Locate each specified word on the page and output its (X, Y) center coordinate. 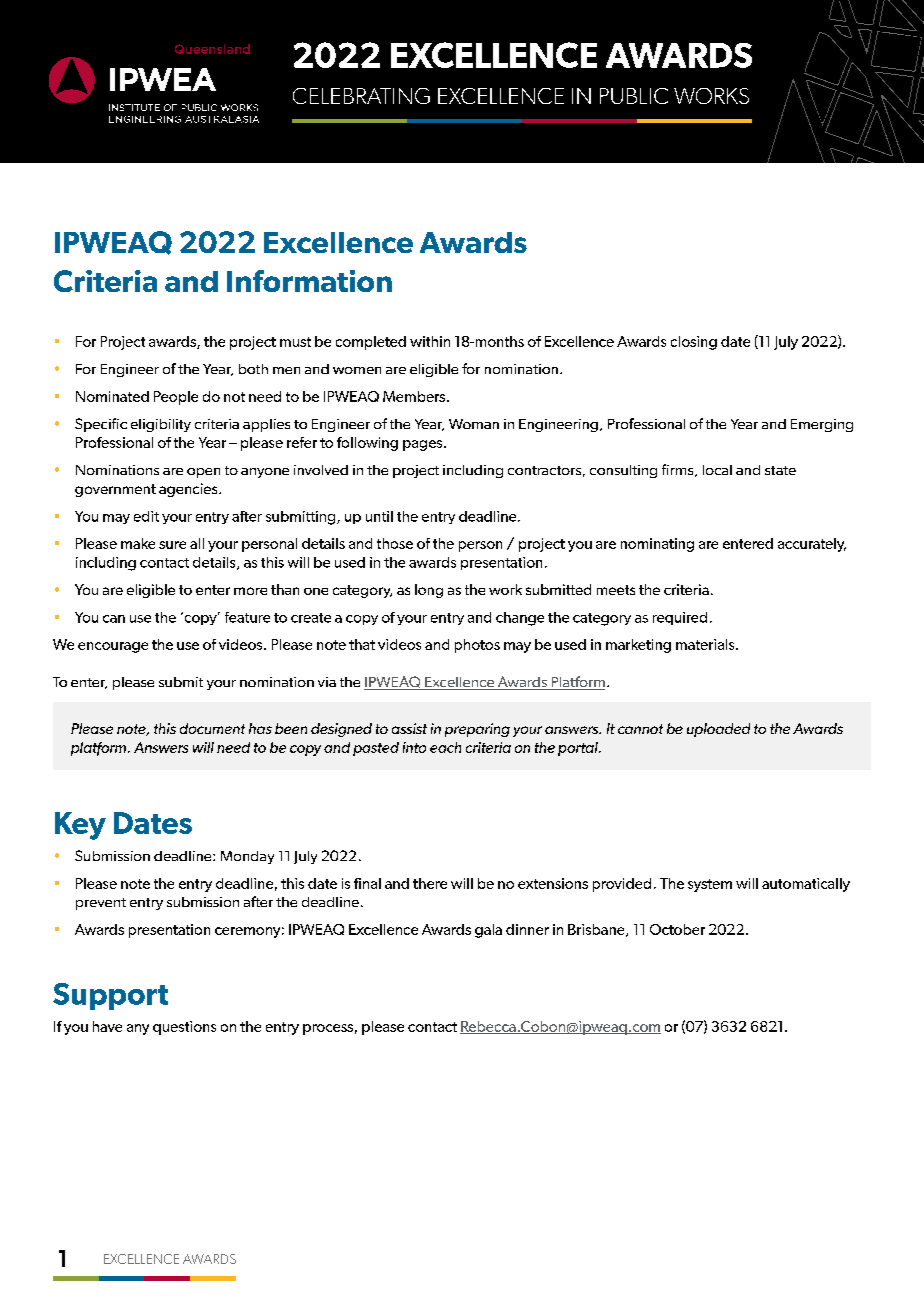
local (717, 470)
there (430, 883)
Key (80, 826)
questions (184, 1028)
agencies (189, 490)
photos (477, 646)
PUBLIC (634, 96)
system (710, 885)
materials (706, 644)
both (253, 369)
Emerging (822, 425)
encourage (113, 647)
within (430, 341)
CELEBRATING (361, 96)
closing (694, 343)
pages (424, 445)
